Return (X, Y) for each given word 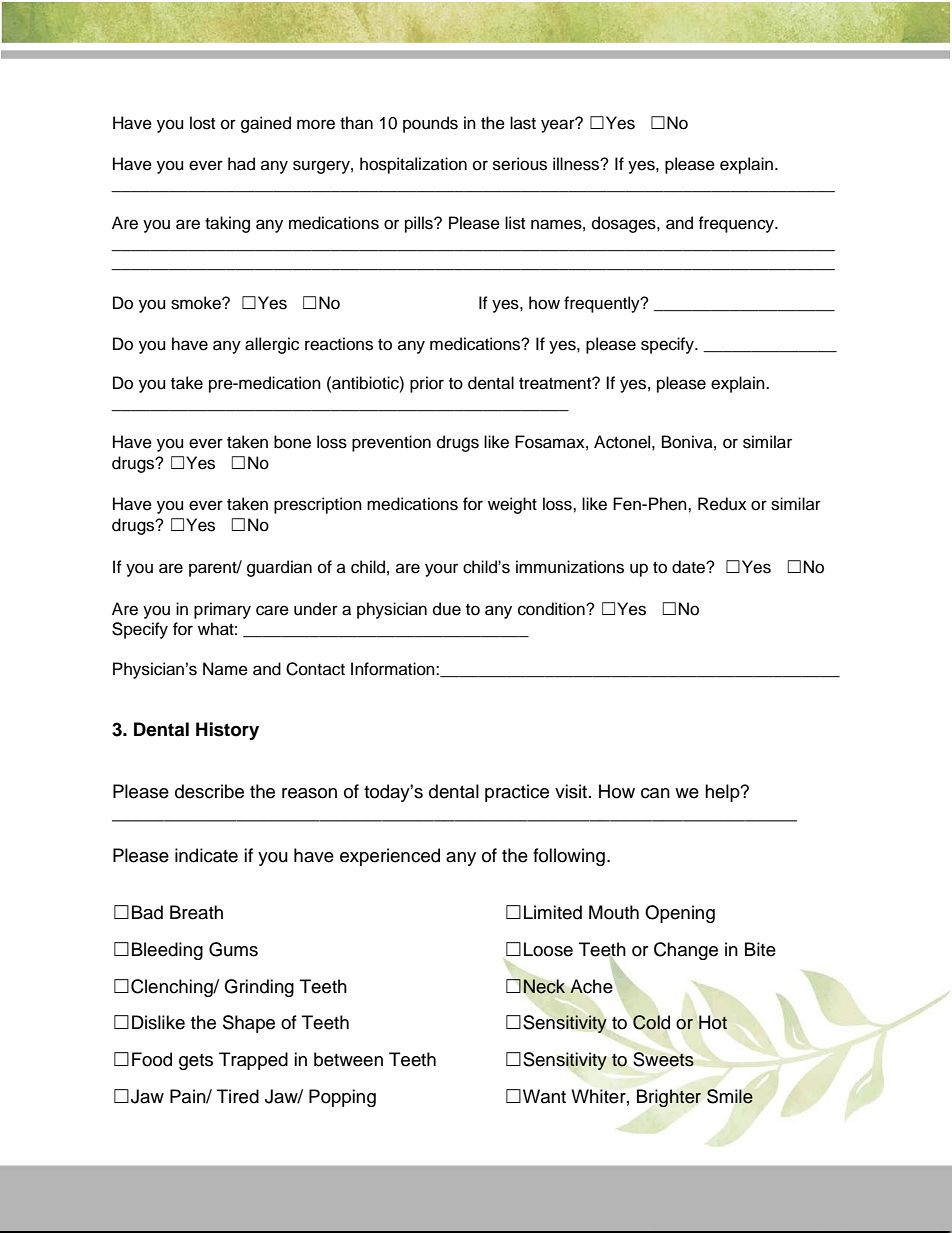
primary (222, 610)
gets (196, 1062)
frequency (737, 224)
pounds (430, 124)
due (447, 609)
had (241, 164)
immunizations (570, 567)
